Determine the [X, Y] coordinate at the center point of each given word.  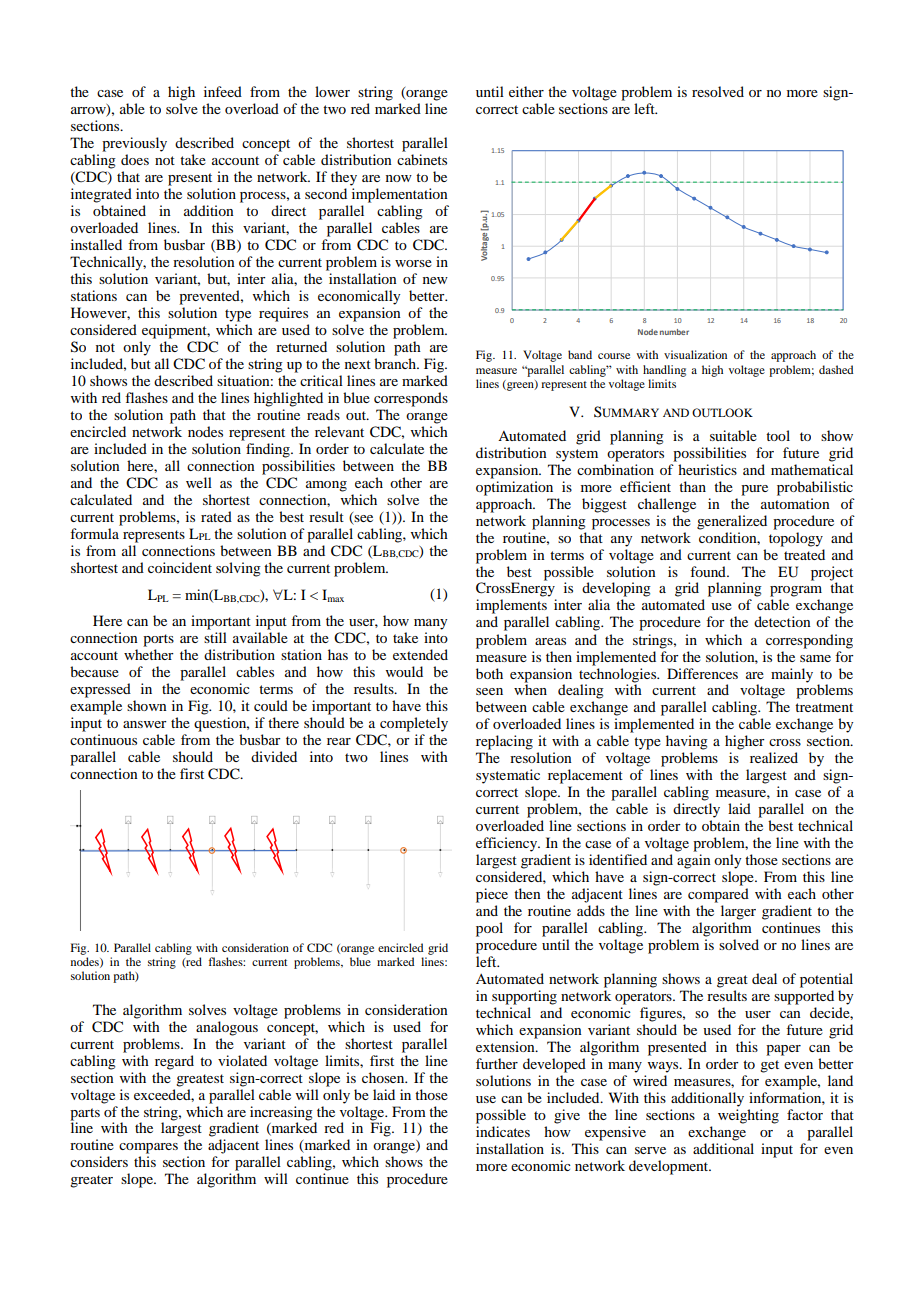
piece [492, 895]
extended [420, 654]
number [674, 332]
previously [134, 144]
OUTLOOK [722, 412]
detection [782, 621]
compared [718, 895]
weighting [748, 1116]
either [526, 91]
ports [158, 640]
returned [301, 346]
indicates [503, 1131]
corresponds [411, 399]
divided [274, 756]
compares [148, 1148]
